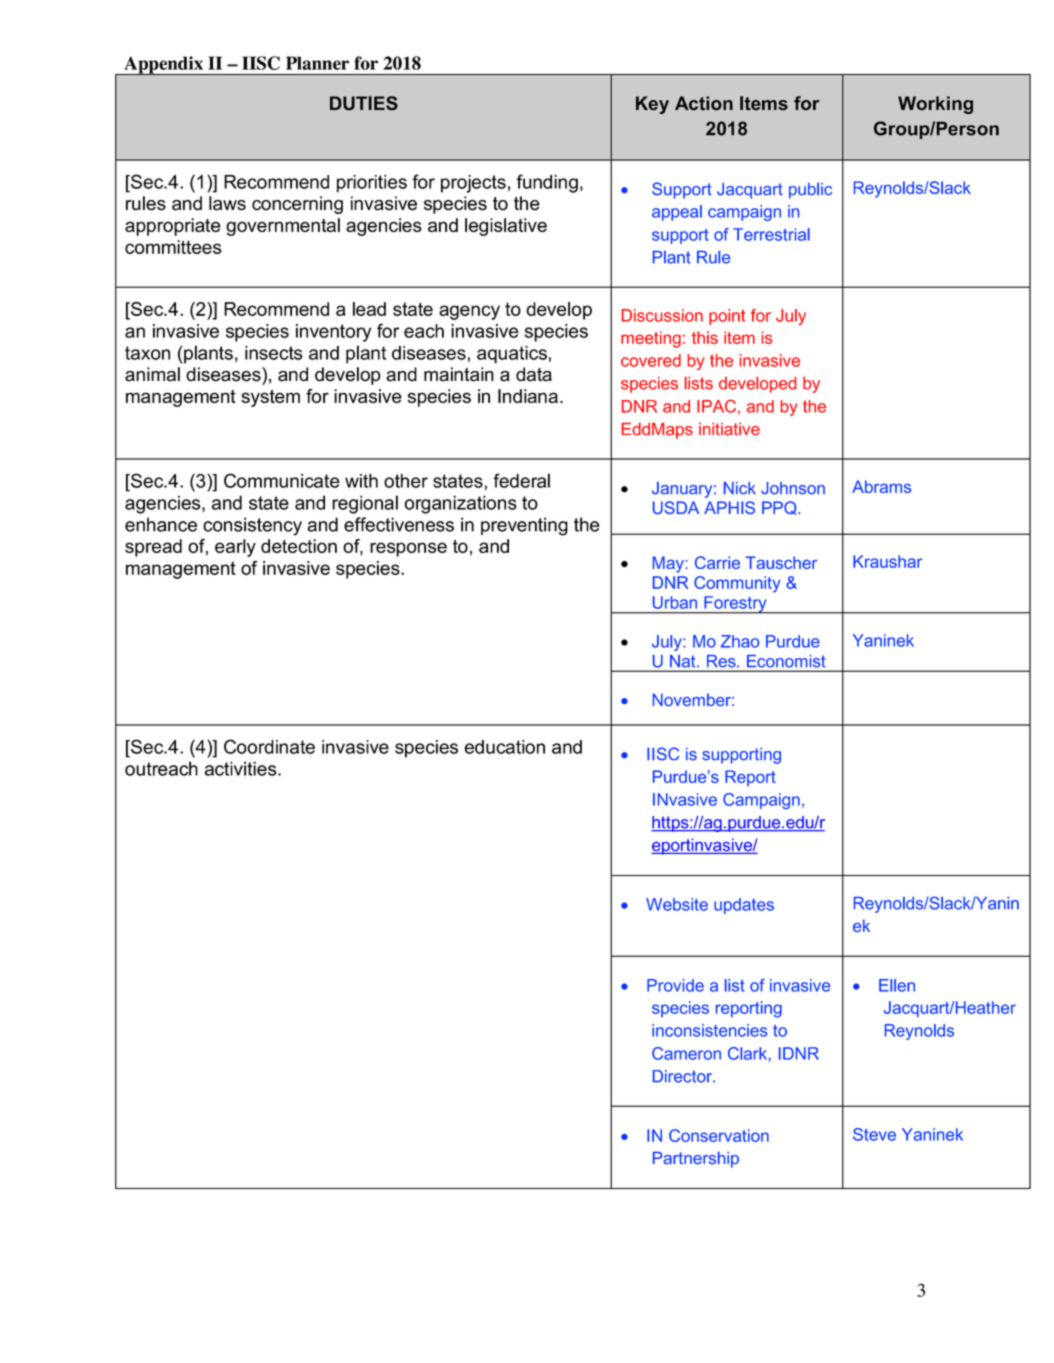  I want to click on Working, so click(935, 105).
